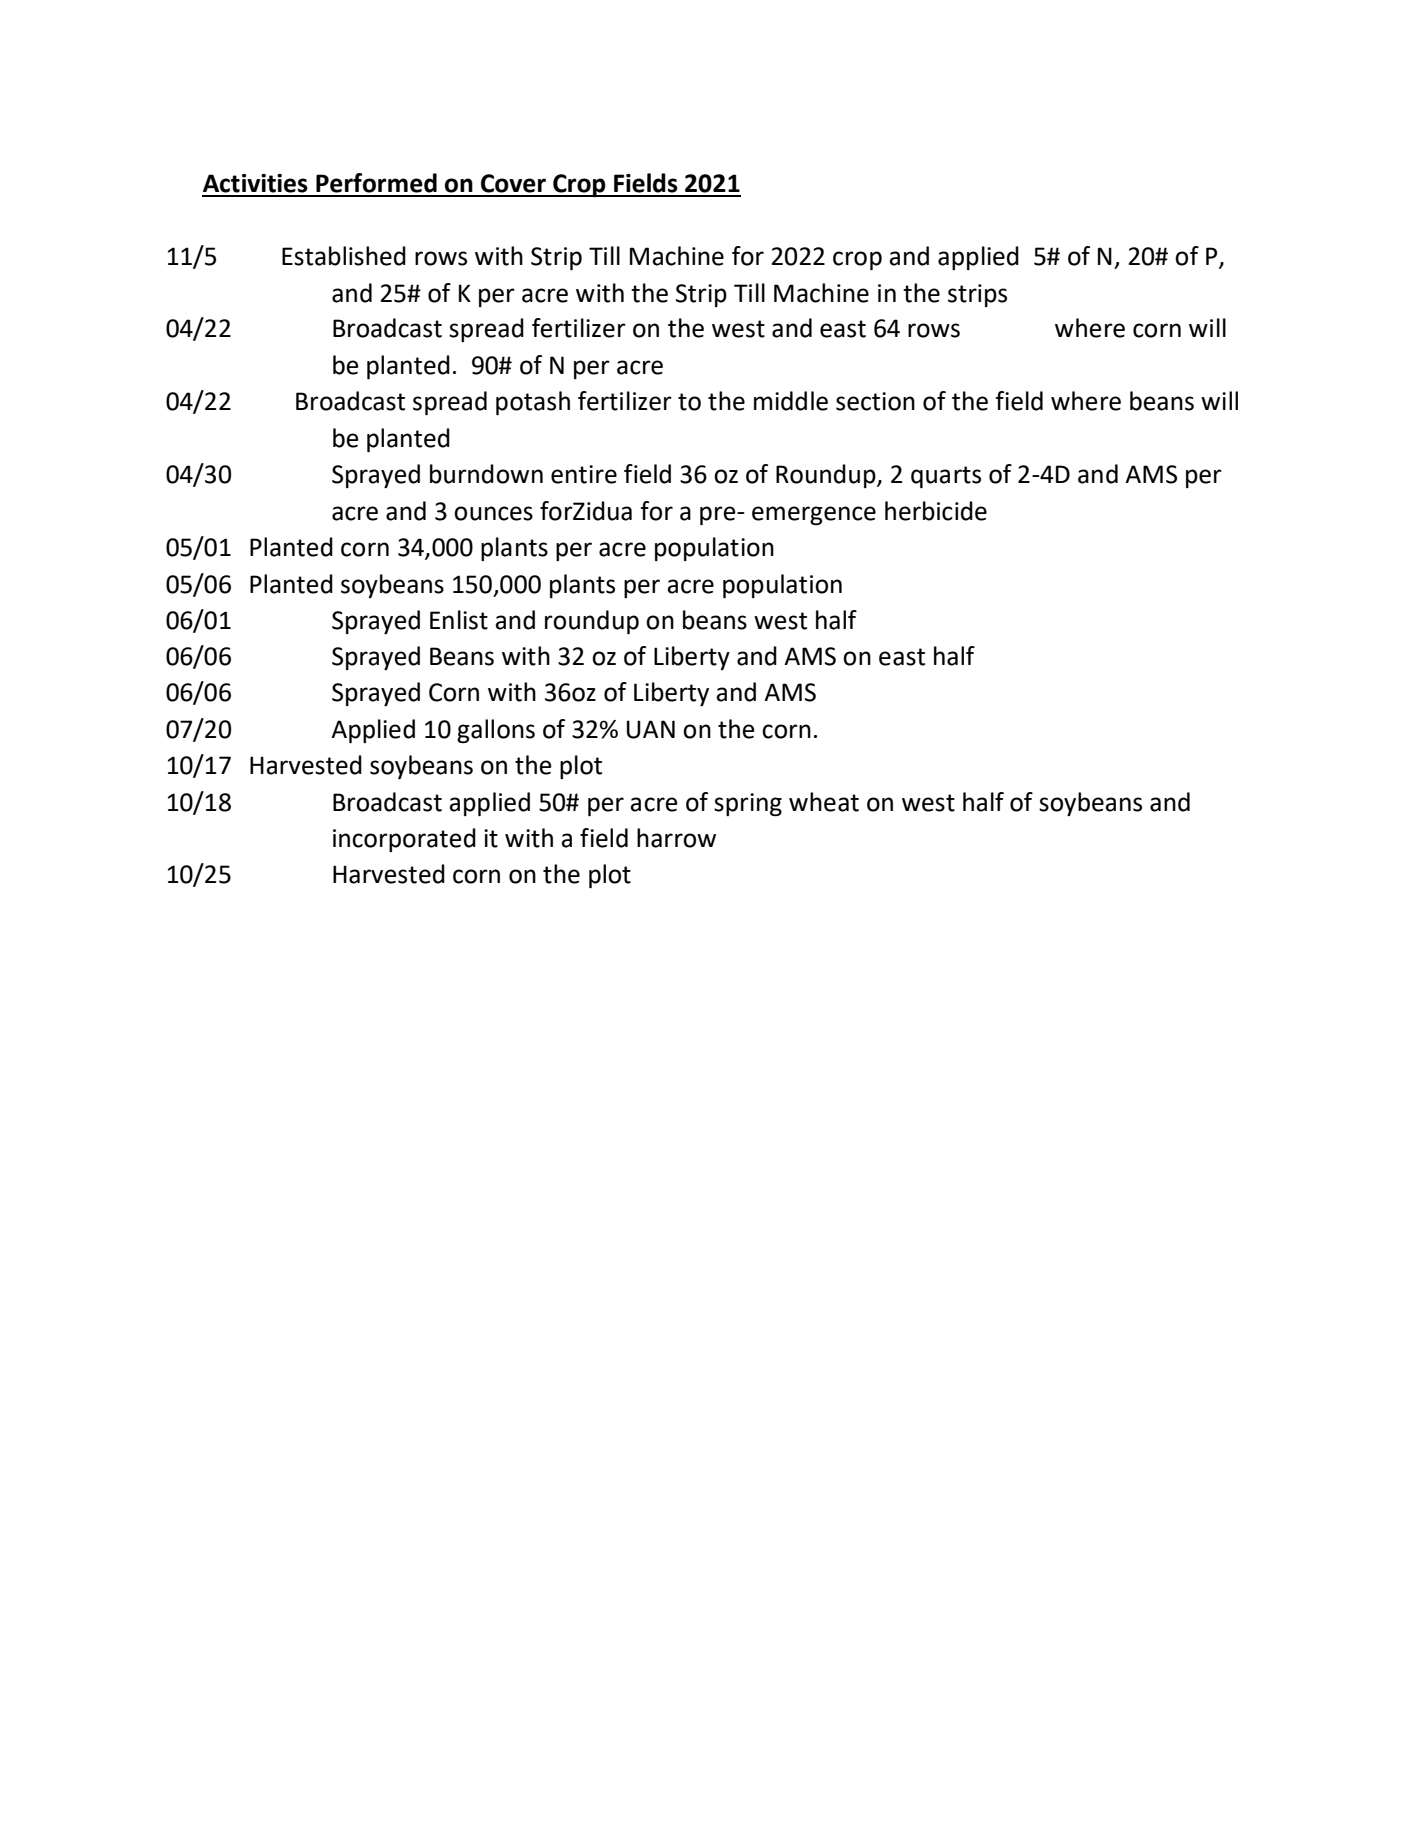 Image resolution: width=1408 pixels, height=1822 pixels. I want to click on section, so click(875, 401).
